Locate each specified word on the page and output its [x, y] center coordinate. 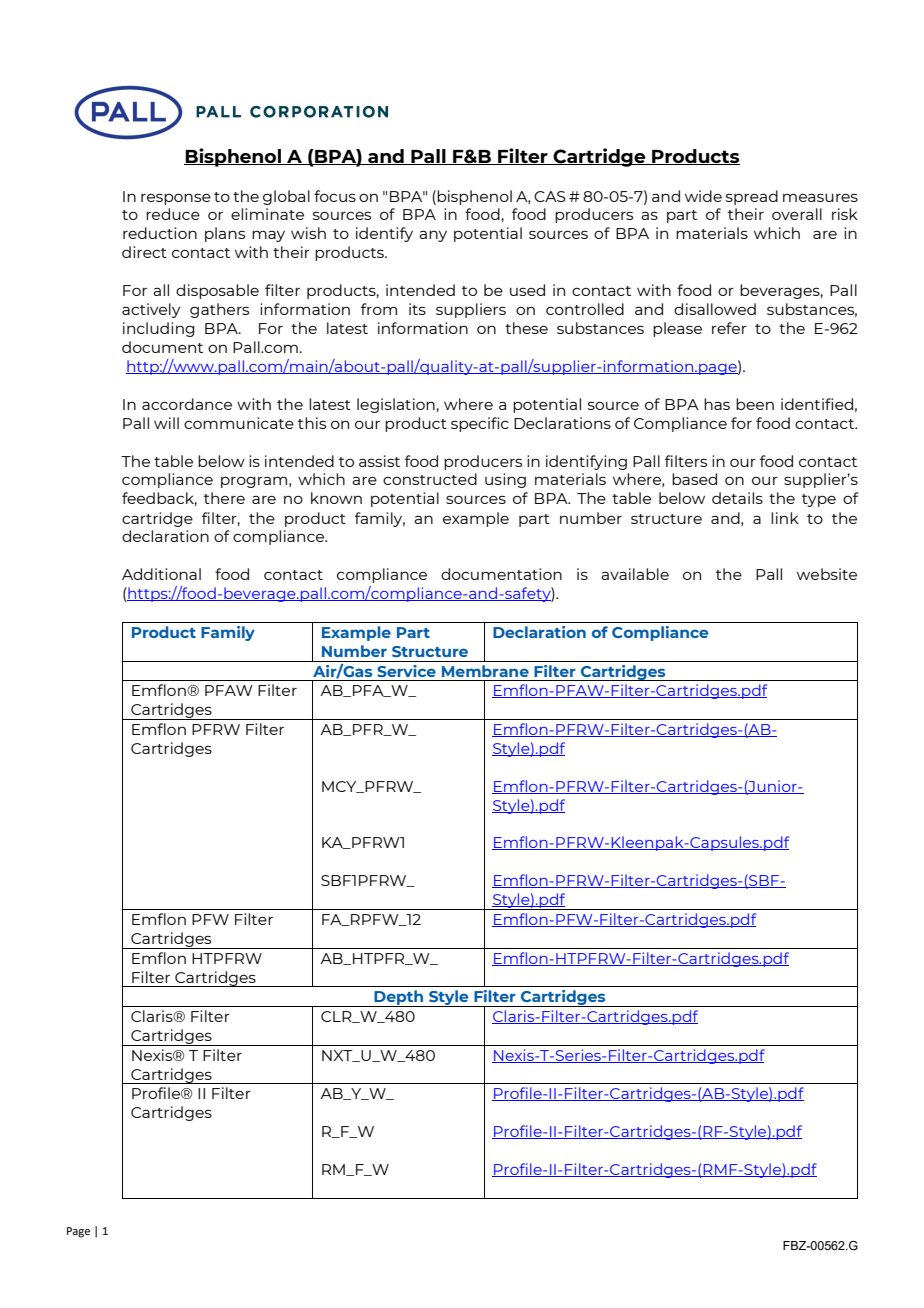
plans [225, 234]
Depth [399, 998]
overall [797, 214]
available [635, 574]
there [224, 498]
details [737, 498]
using [505, 480]
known [336, 498]
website [827, 574]
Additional [161, 574]
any [433, 236]
